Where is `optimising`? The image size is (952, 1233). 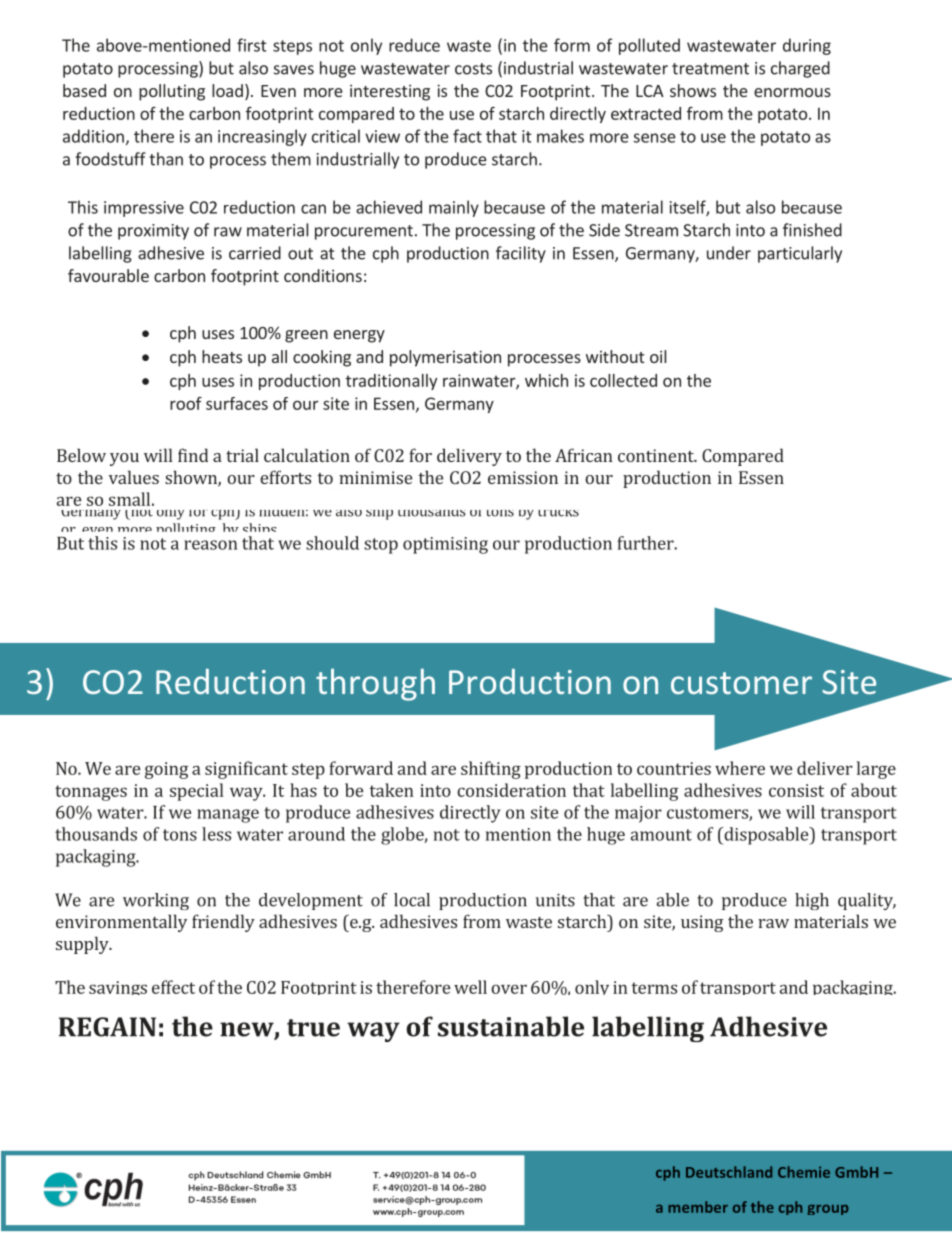
optimising is located at coordinates (445, 545).
